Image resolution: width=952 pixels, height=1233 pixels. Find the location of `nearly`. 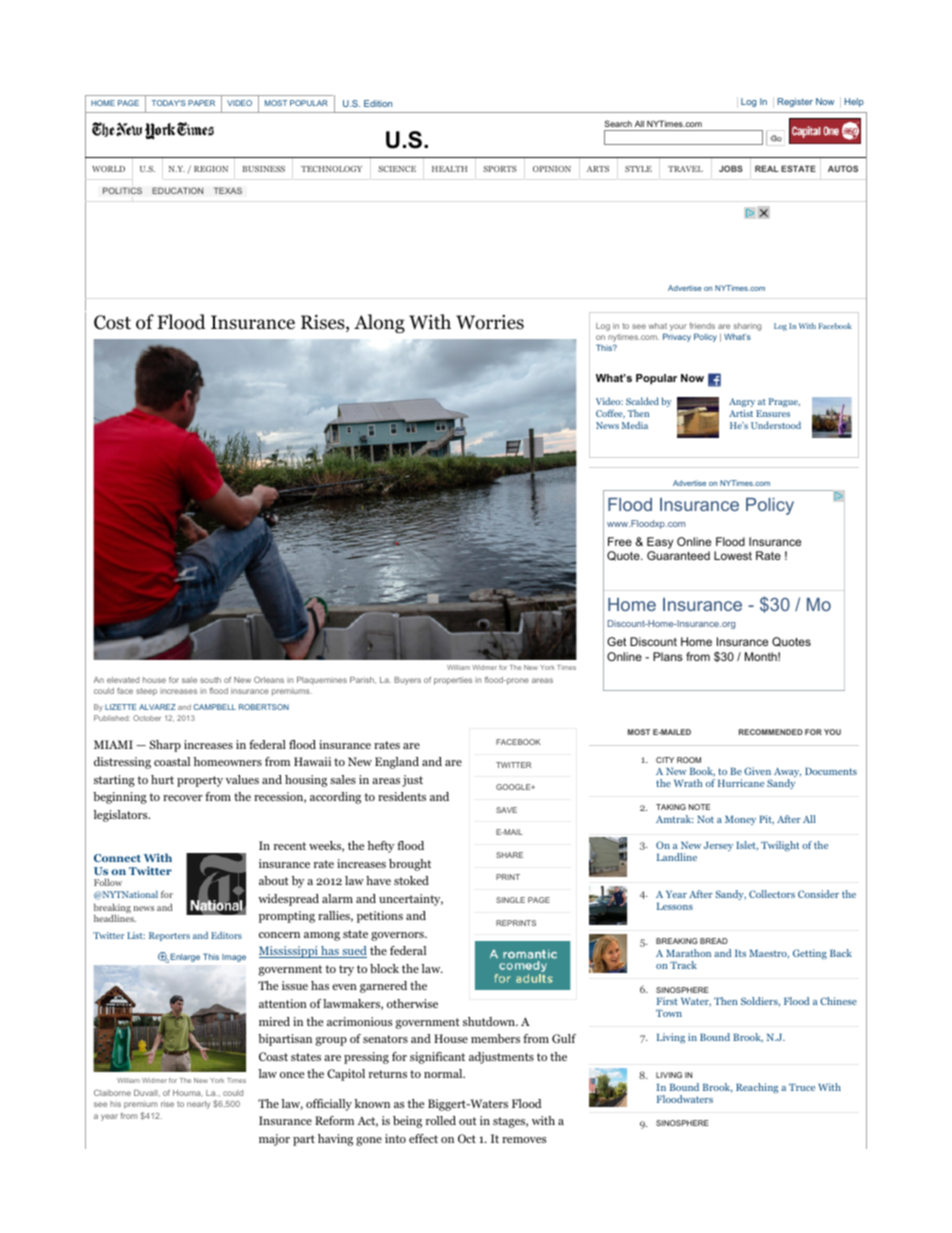

nearly is located at coordinates (198, 1105).
